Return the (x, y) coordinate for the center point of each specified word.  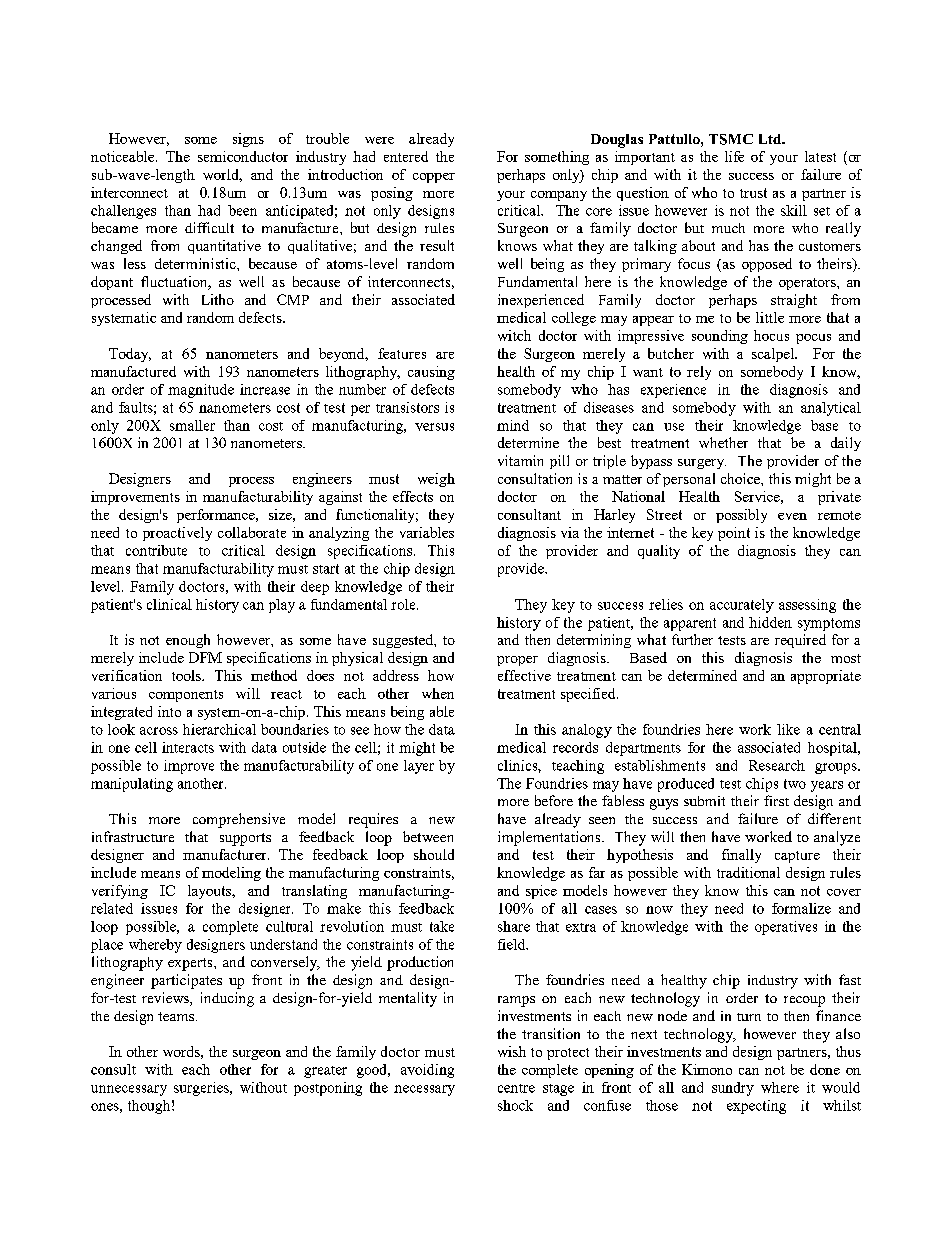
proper (517, 661)
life (734, 156)
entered (406, 156)
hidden (770, 622)
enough (188, 641)
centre (516, 1088)
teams (177, 1016)
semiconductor (243, 156)
